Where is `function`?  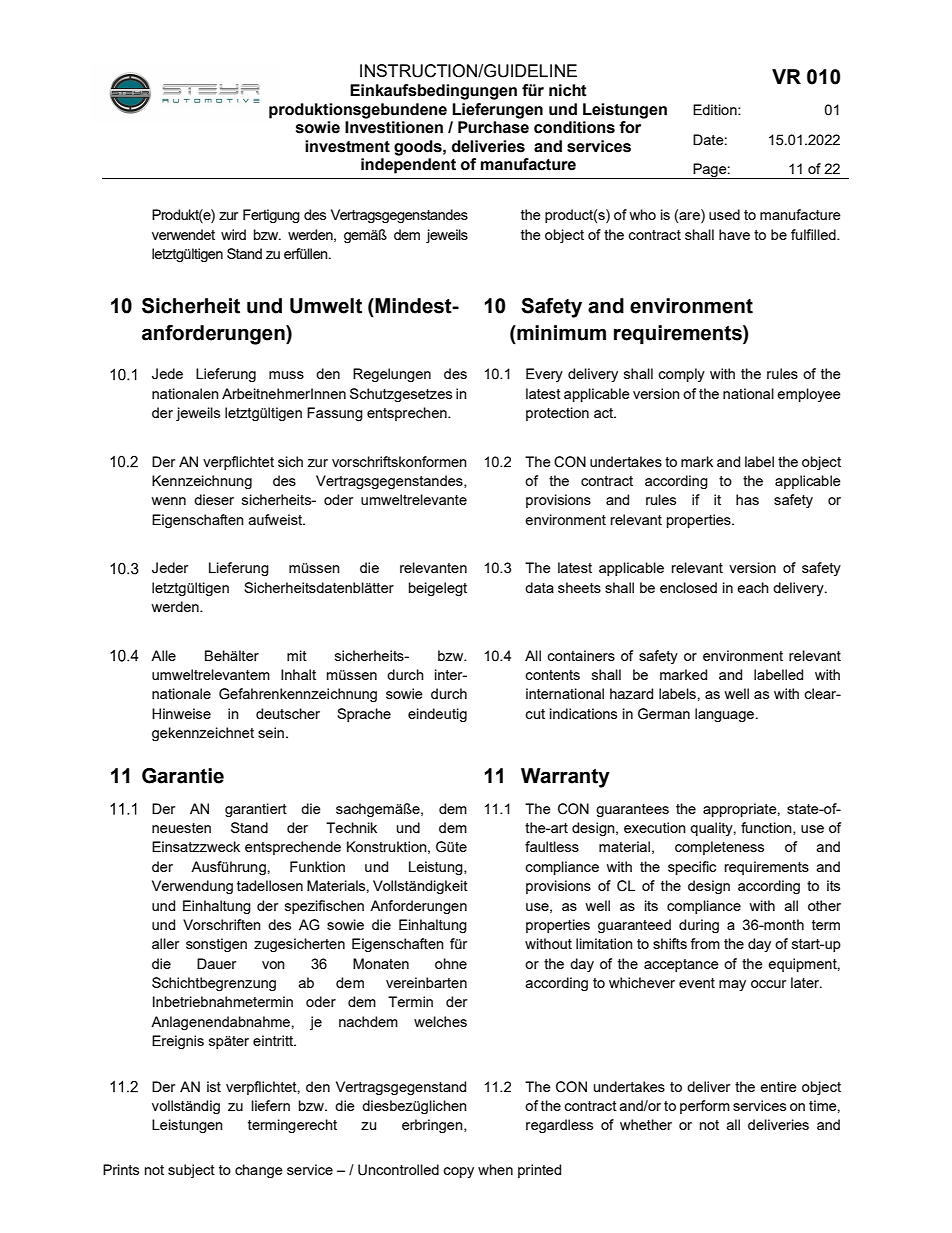
function is located at coordinates (767, 828).
